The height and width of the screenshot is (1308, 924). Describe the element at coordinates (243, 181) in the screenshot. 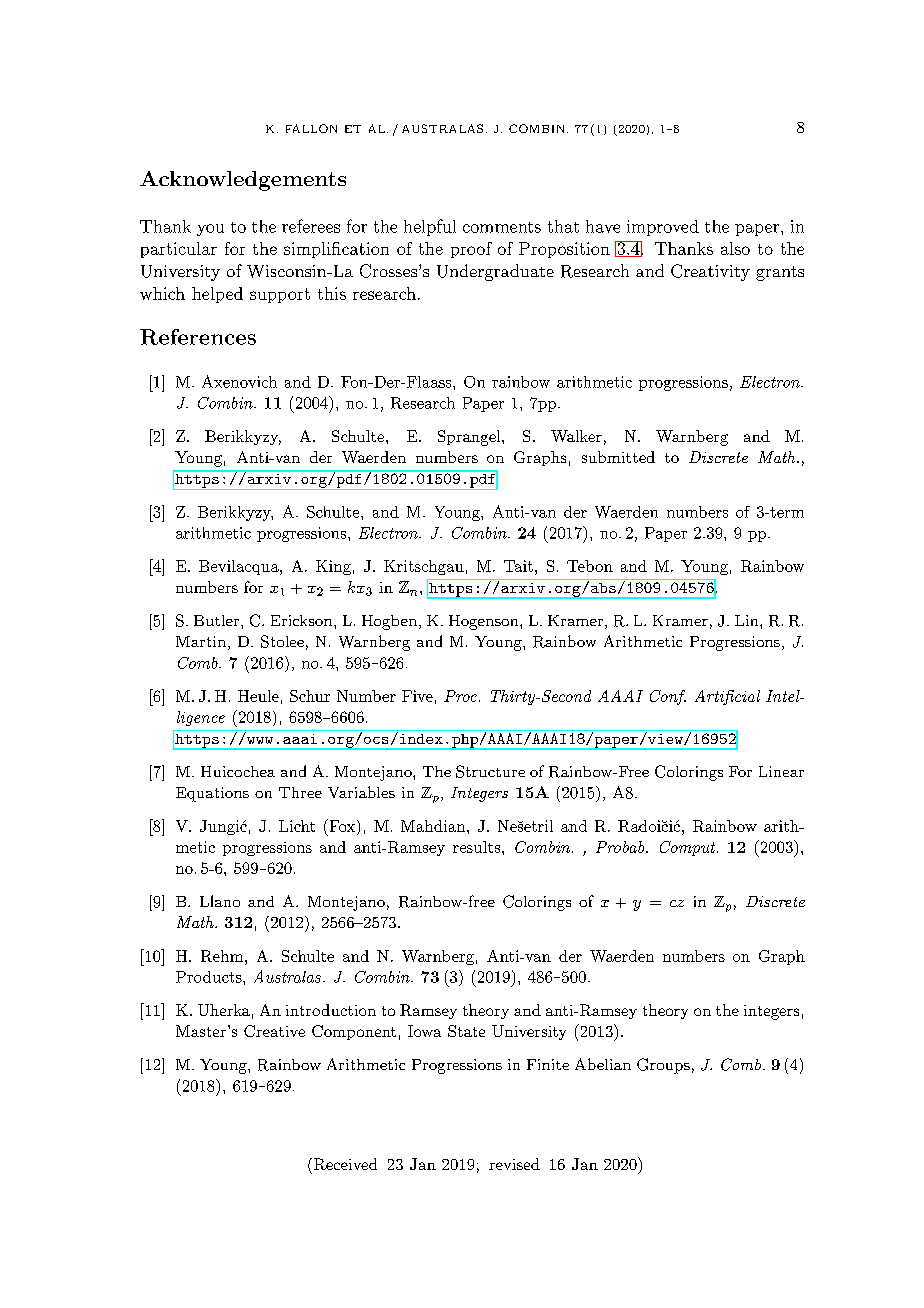

I see `Acknowledgements` at that location.
